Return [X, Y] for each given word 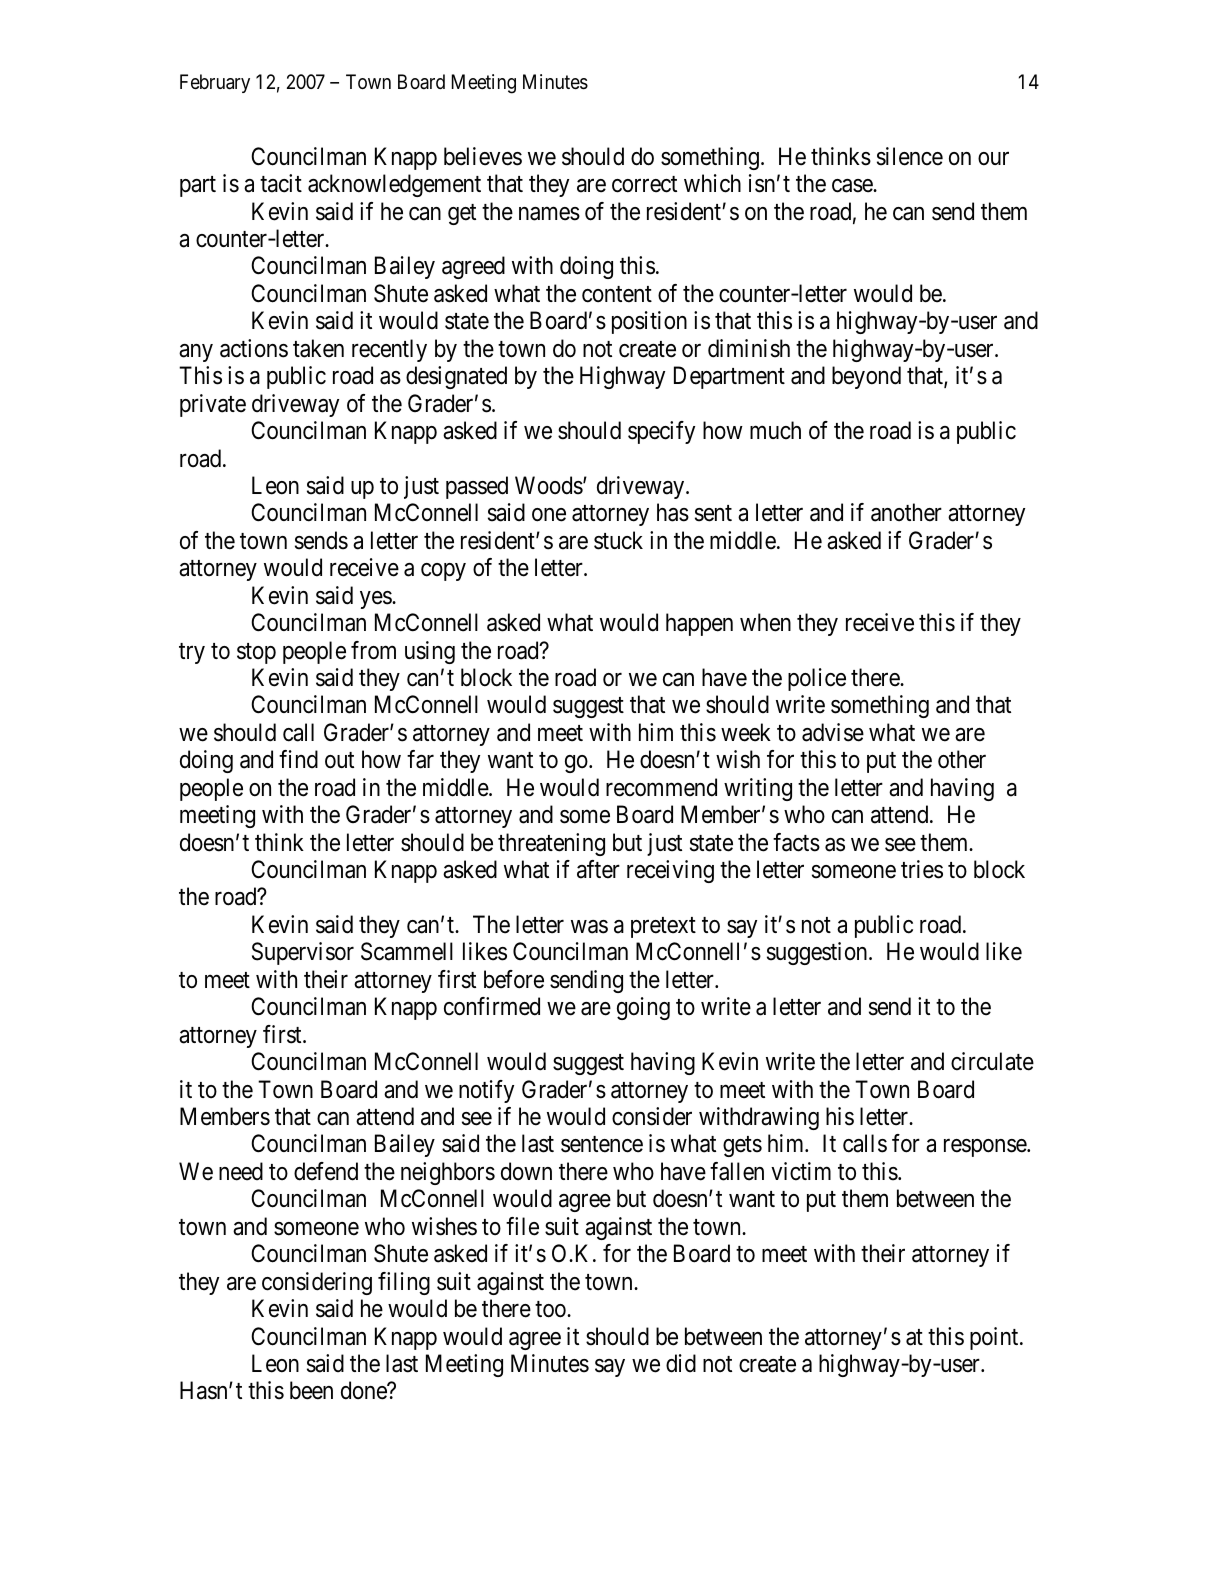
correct [644, 184]
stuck [618, 540]
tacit [281, 183]
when [765, 622]
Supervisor [303, 953]
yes [376, 600]
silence [910, 156]
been [311, 1390]
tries [922, 869]
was [589, 927]
